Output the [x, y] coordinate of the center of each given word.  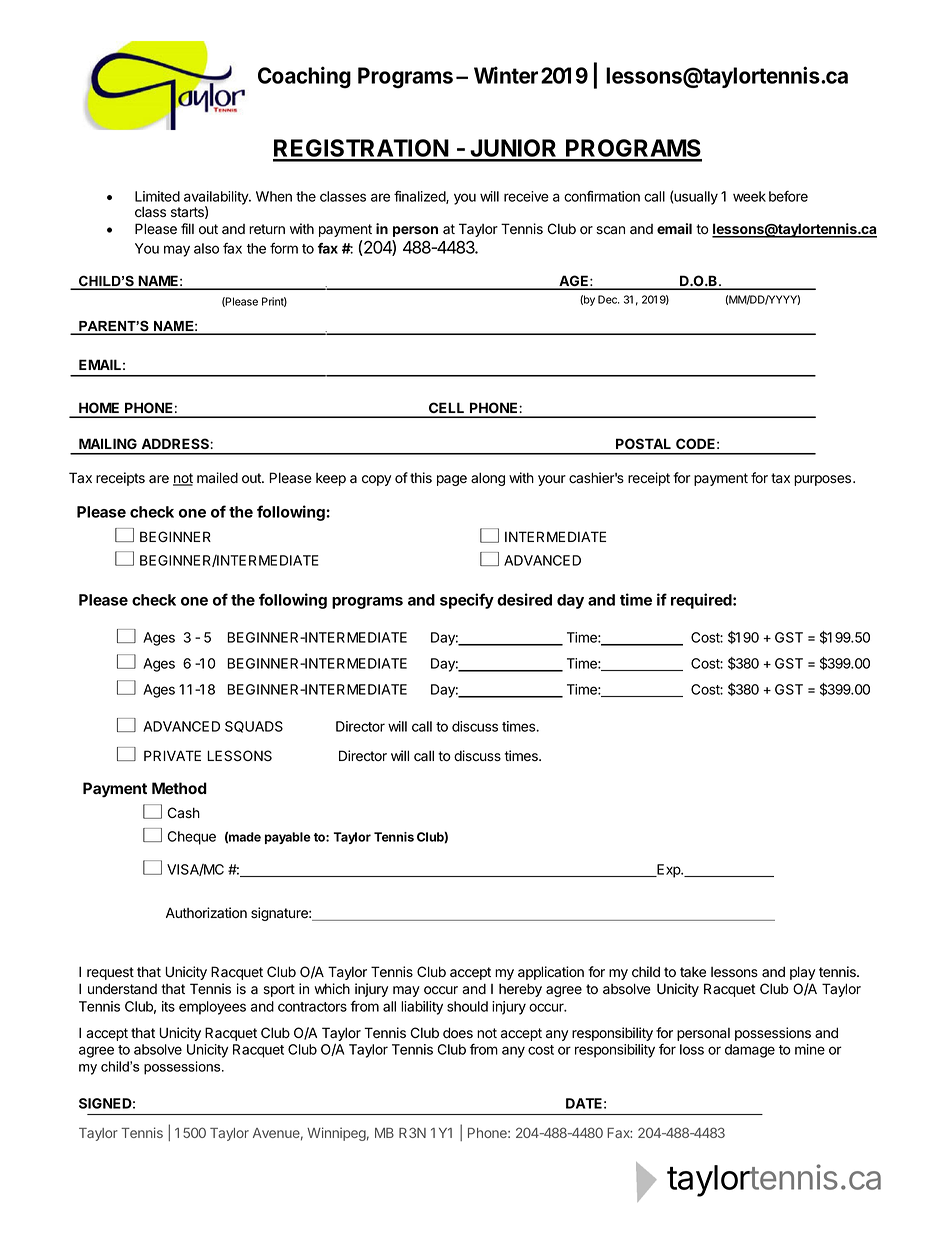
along [488, 479]
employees [212, 1008]
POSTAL [643, 443]
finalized [420, 197]
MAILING [108, 443]
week [749, 196]
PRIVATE [172, 755]
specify [467, 601]
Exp [668, 871]
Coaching [304, 77]
